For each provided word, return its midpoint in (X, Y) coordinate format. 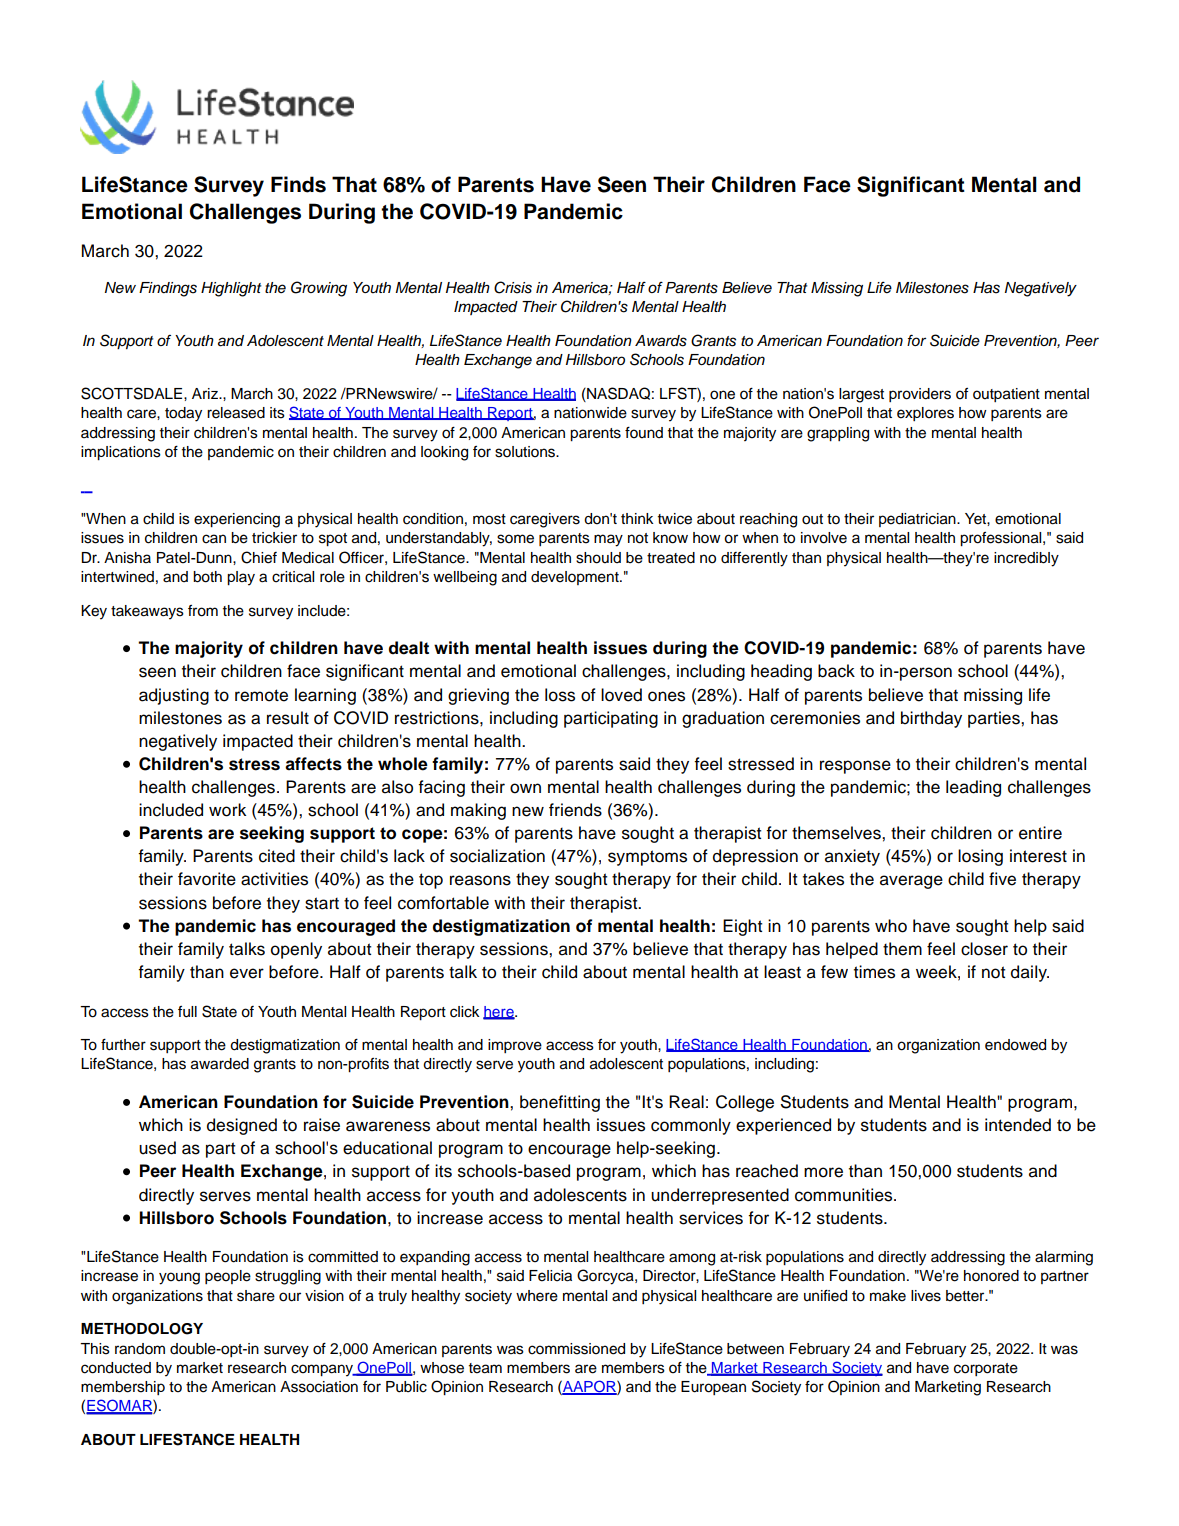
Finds (298, 184)
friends (575, 810)
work (227, 810)
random (140, 1349)
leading (973, 788)
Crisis (513, 287)
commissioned (576, 1349)
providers (920, 395)
